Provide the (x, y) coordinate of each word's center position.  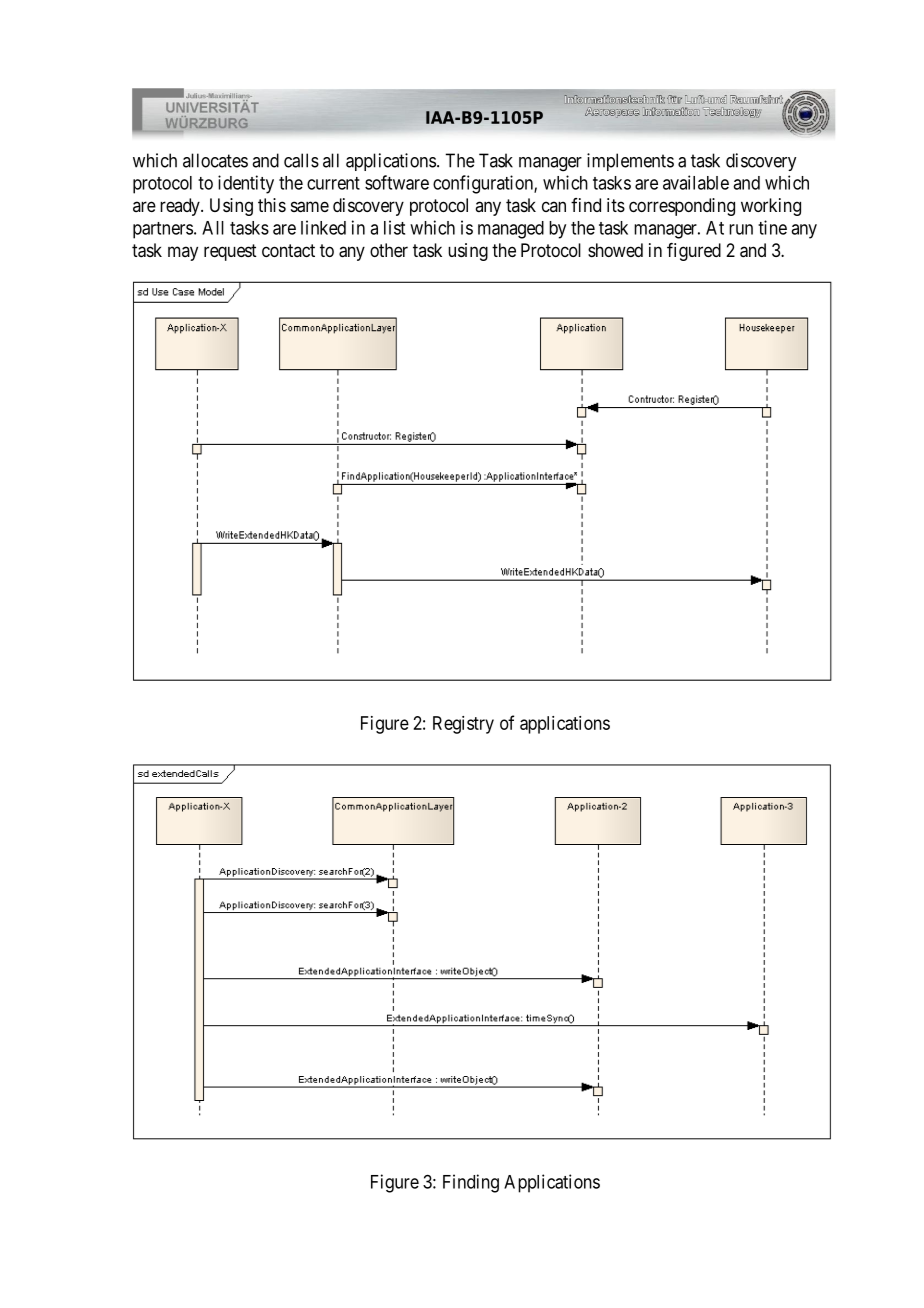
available (696, 182)
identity (246, 184)
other (389, 250)
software (397, 182)
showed (615, 250)
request (230, 252)
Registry (463, 725)
